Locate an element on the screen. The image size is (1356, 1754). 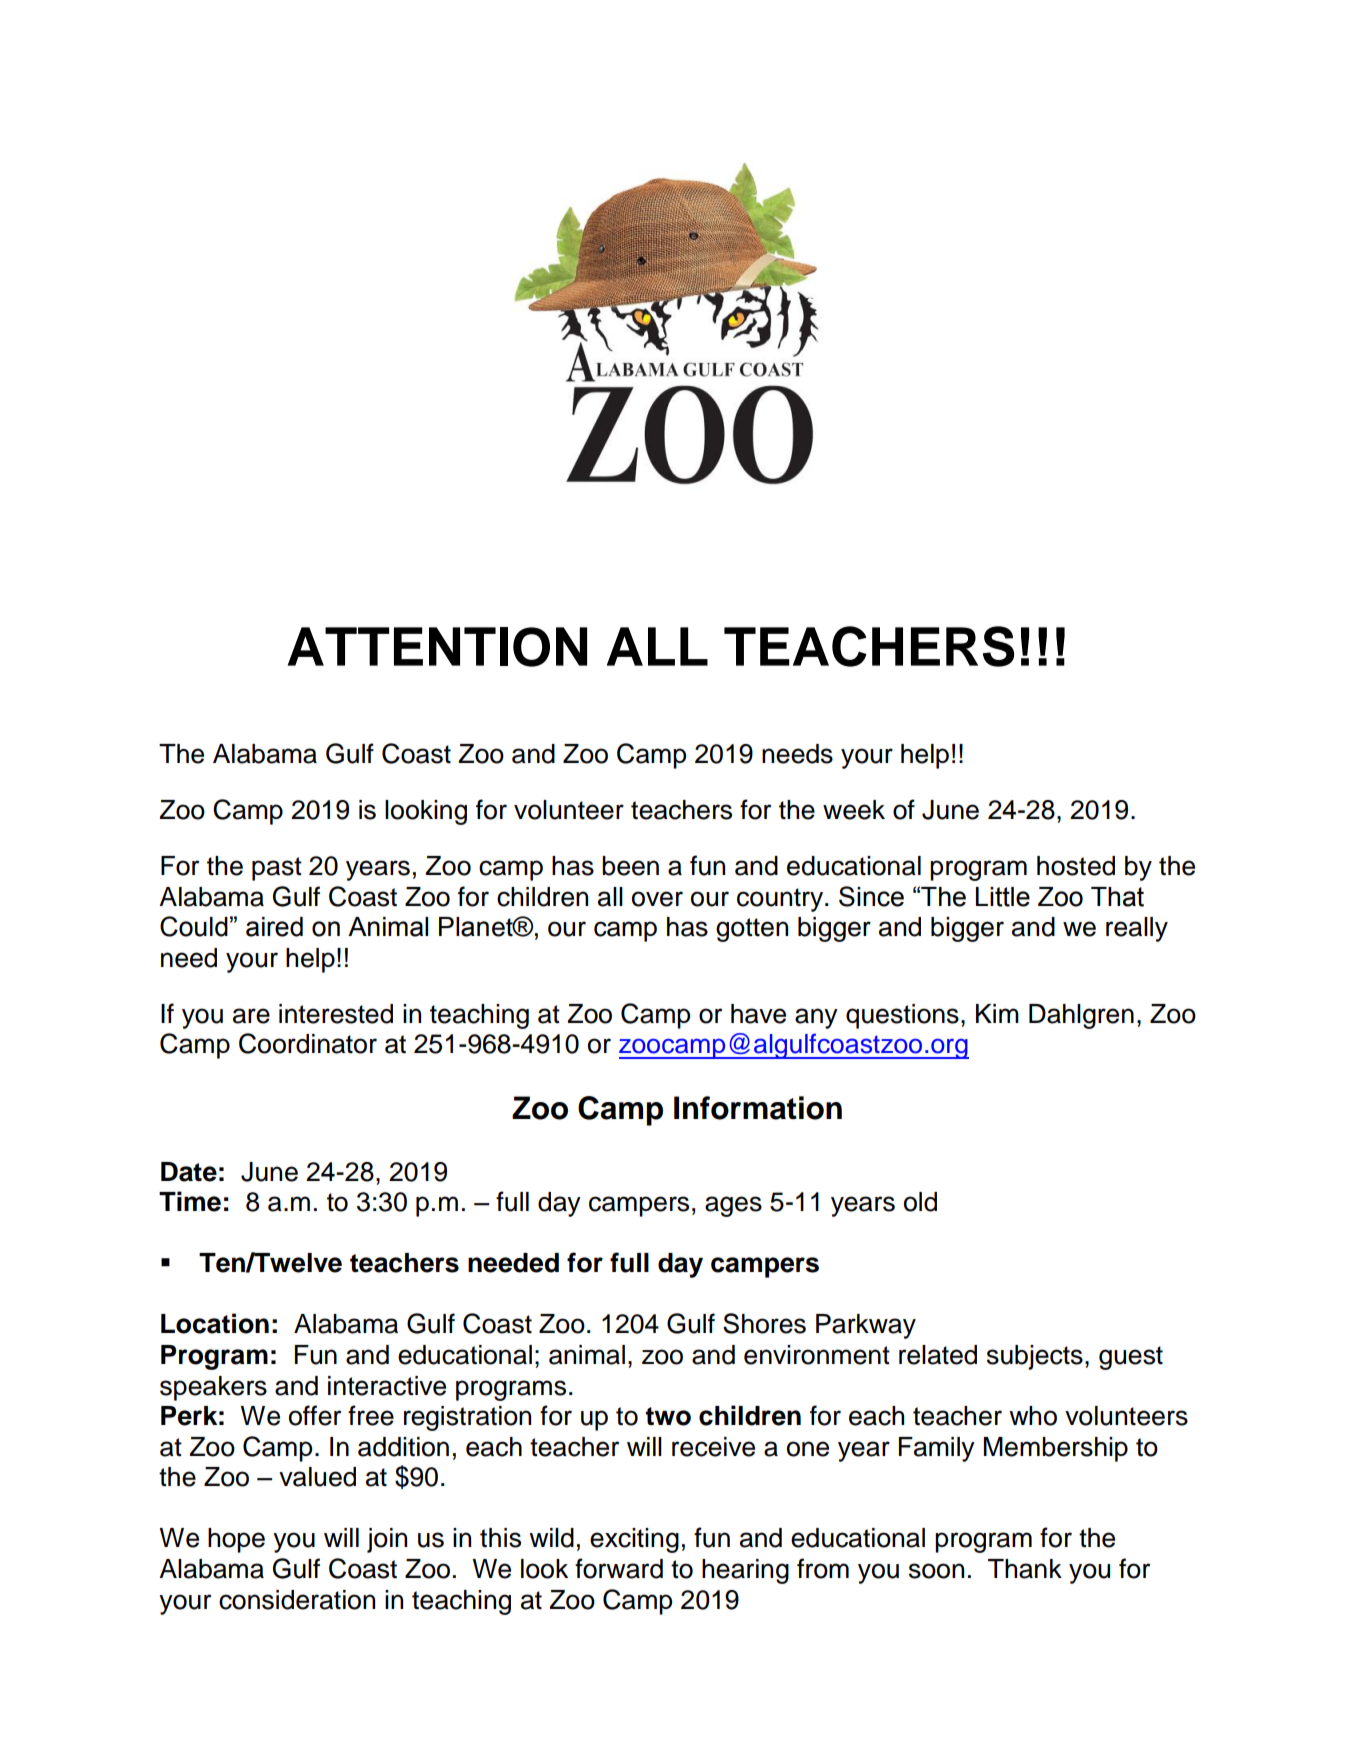
have is located at coordinates (758, 1014).
